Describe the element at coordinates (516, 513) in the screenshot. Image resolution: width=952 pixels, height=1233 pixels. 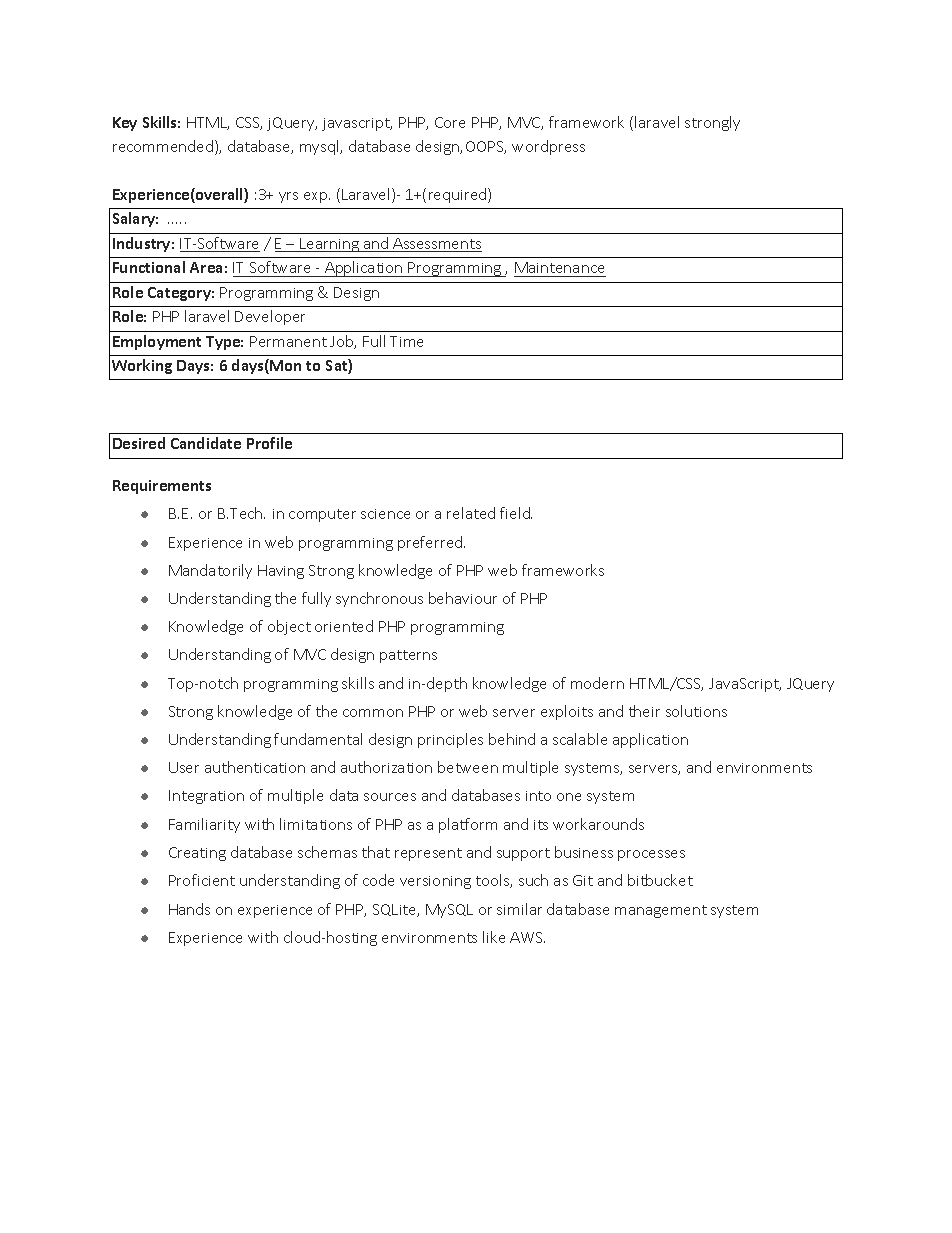
I see `field` at that location.
